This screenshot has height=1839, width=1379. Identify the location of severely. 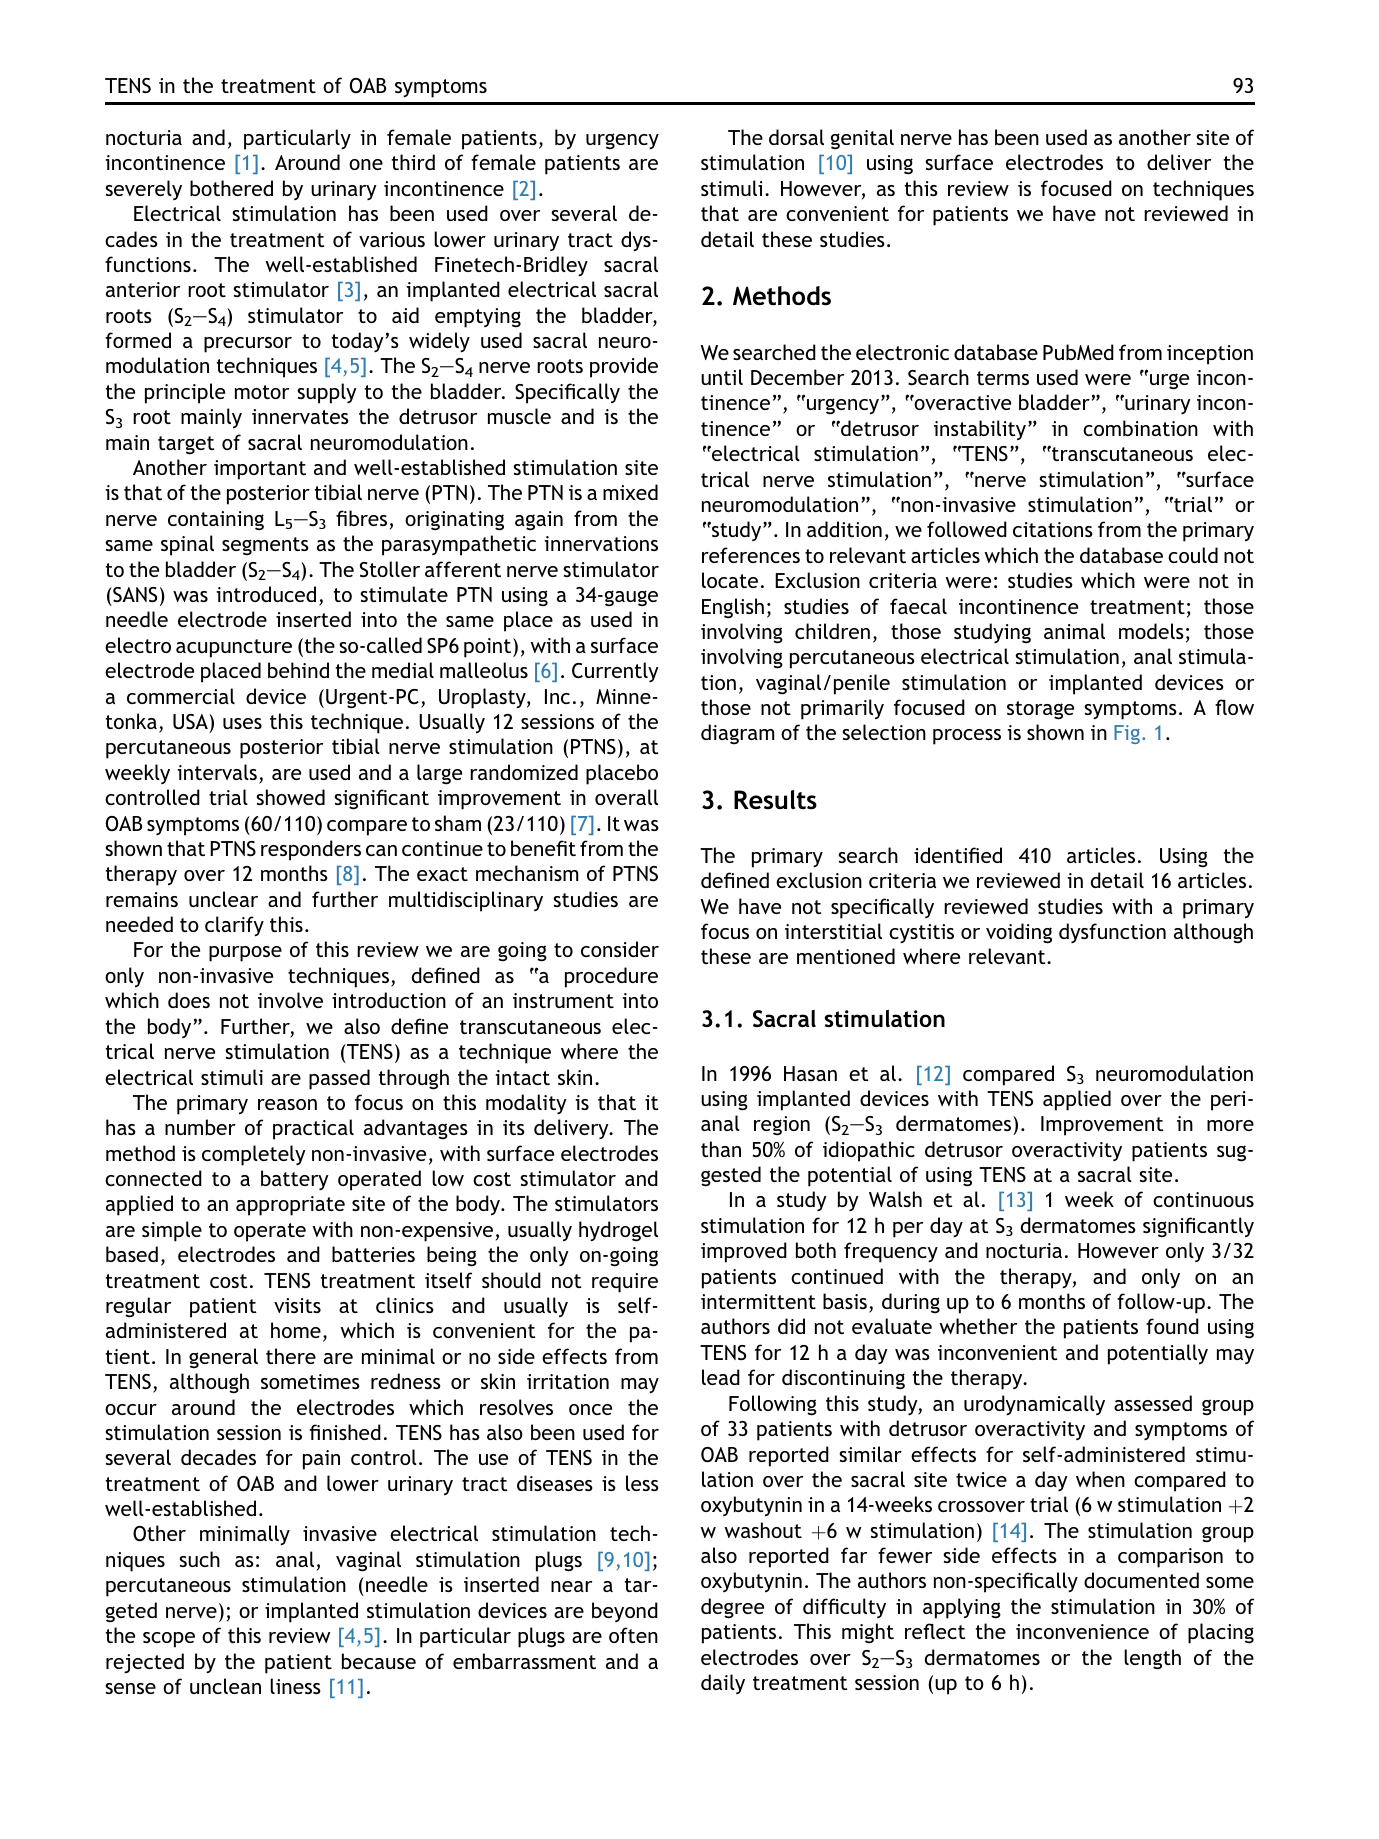
(143, 190).
